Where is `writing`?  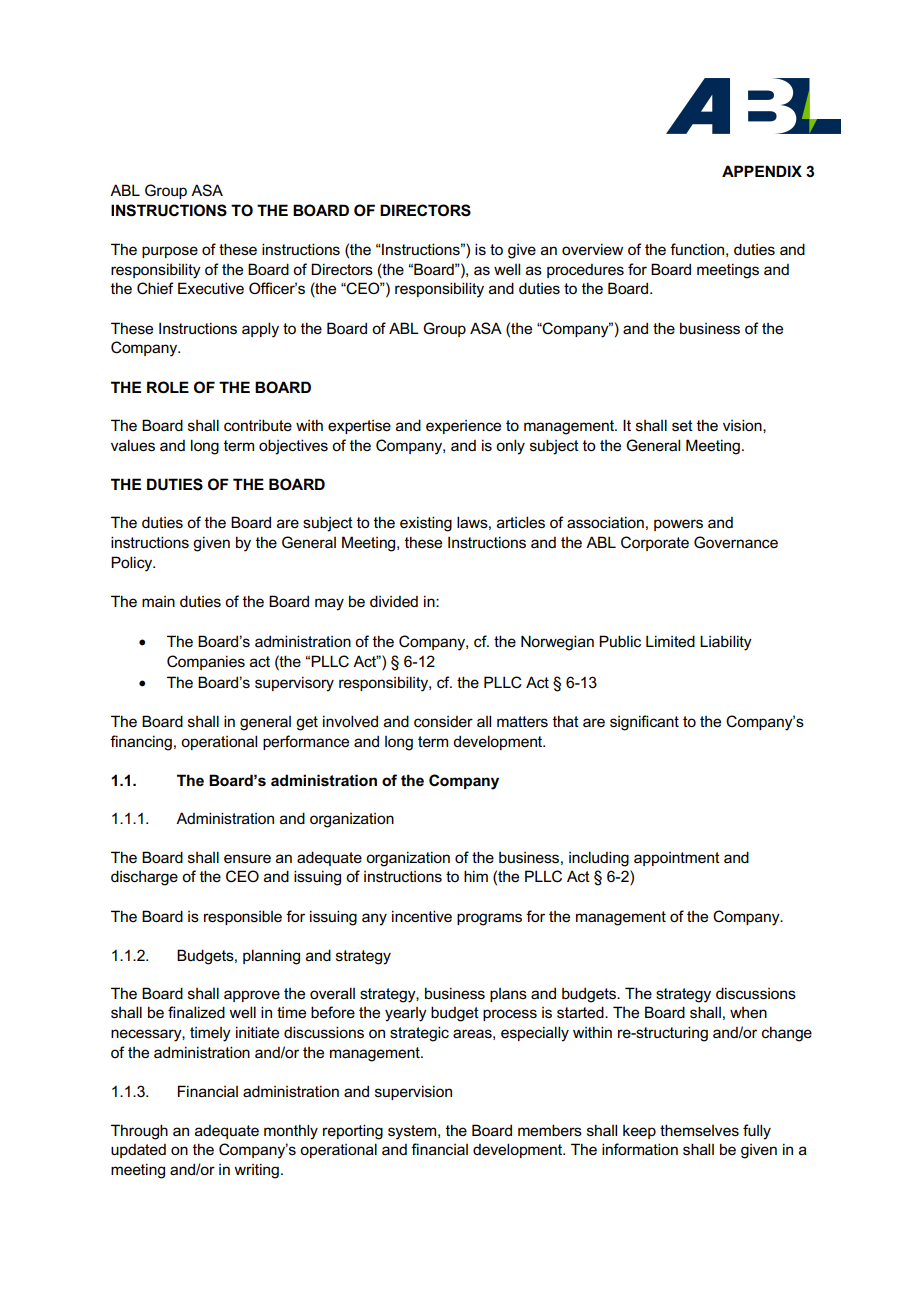
writing is located at coordinates (256, 1171).
